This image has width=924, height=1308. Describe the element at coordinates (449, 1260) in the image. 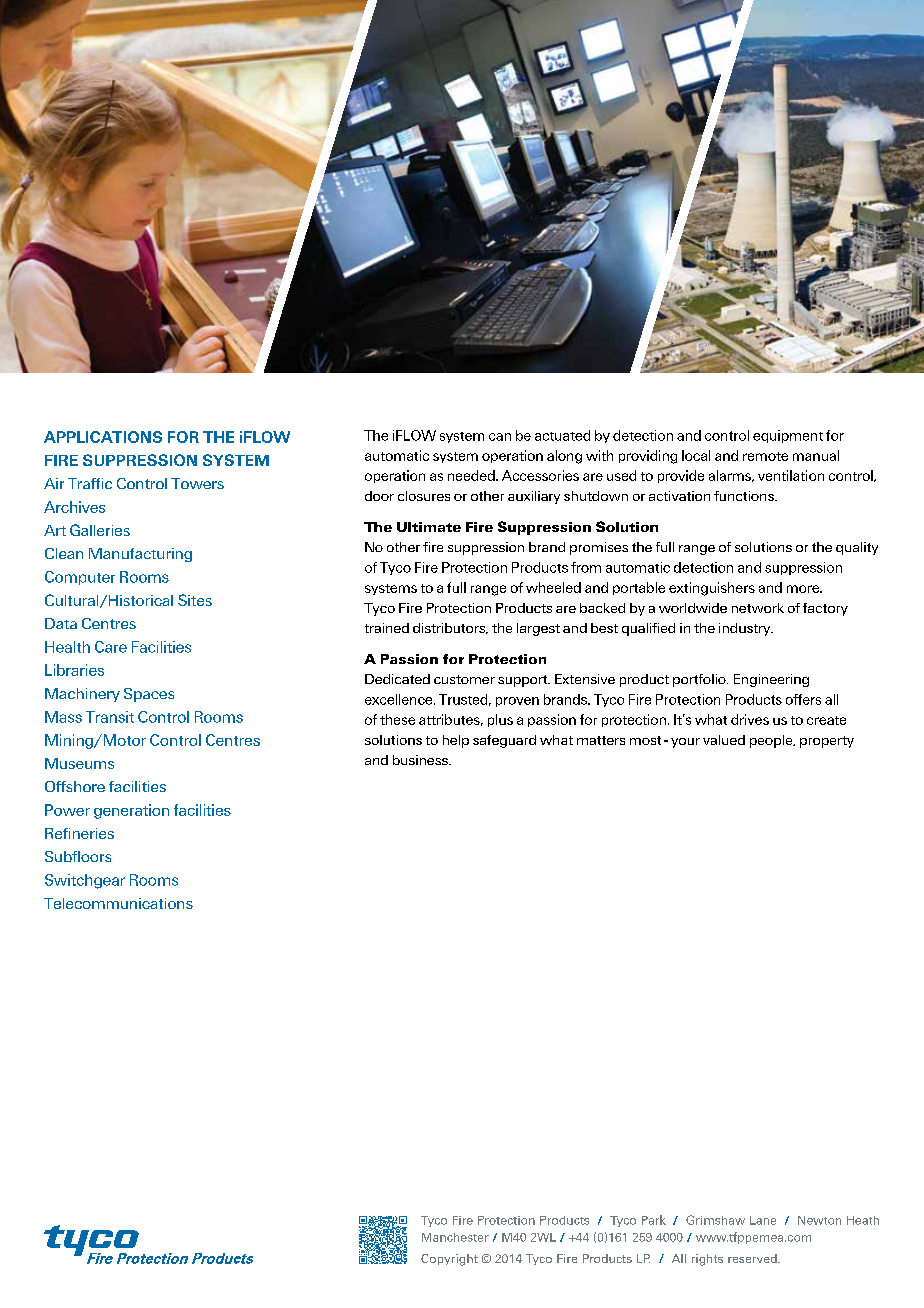

I see `Copyright` at that location.
